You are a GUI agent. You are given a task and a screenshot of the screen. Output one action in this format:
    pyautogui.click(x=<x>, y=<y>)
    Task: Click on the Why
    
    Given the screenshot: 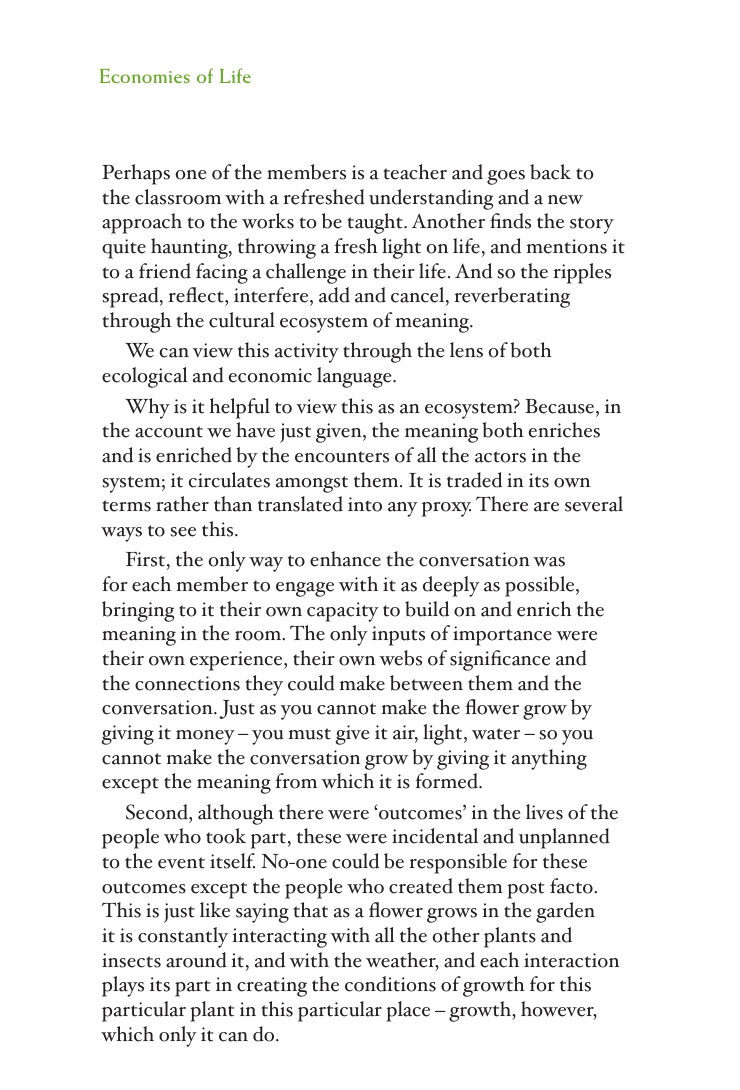 What is the action you would take?
    pyautogui.click(x=147, y=408)
